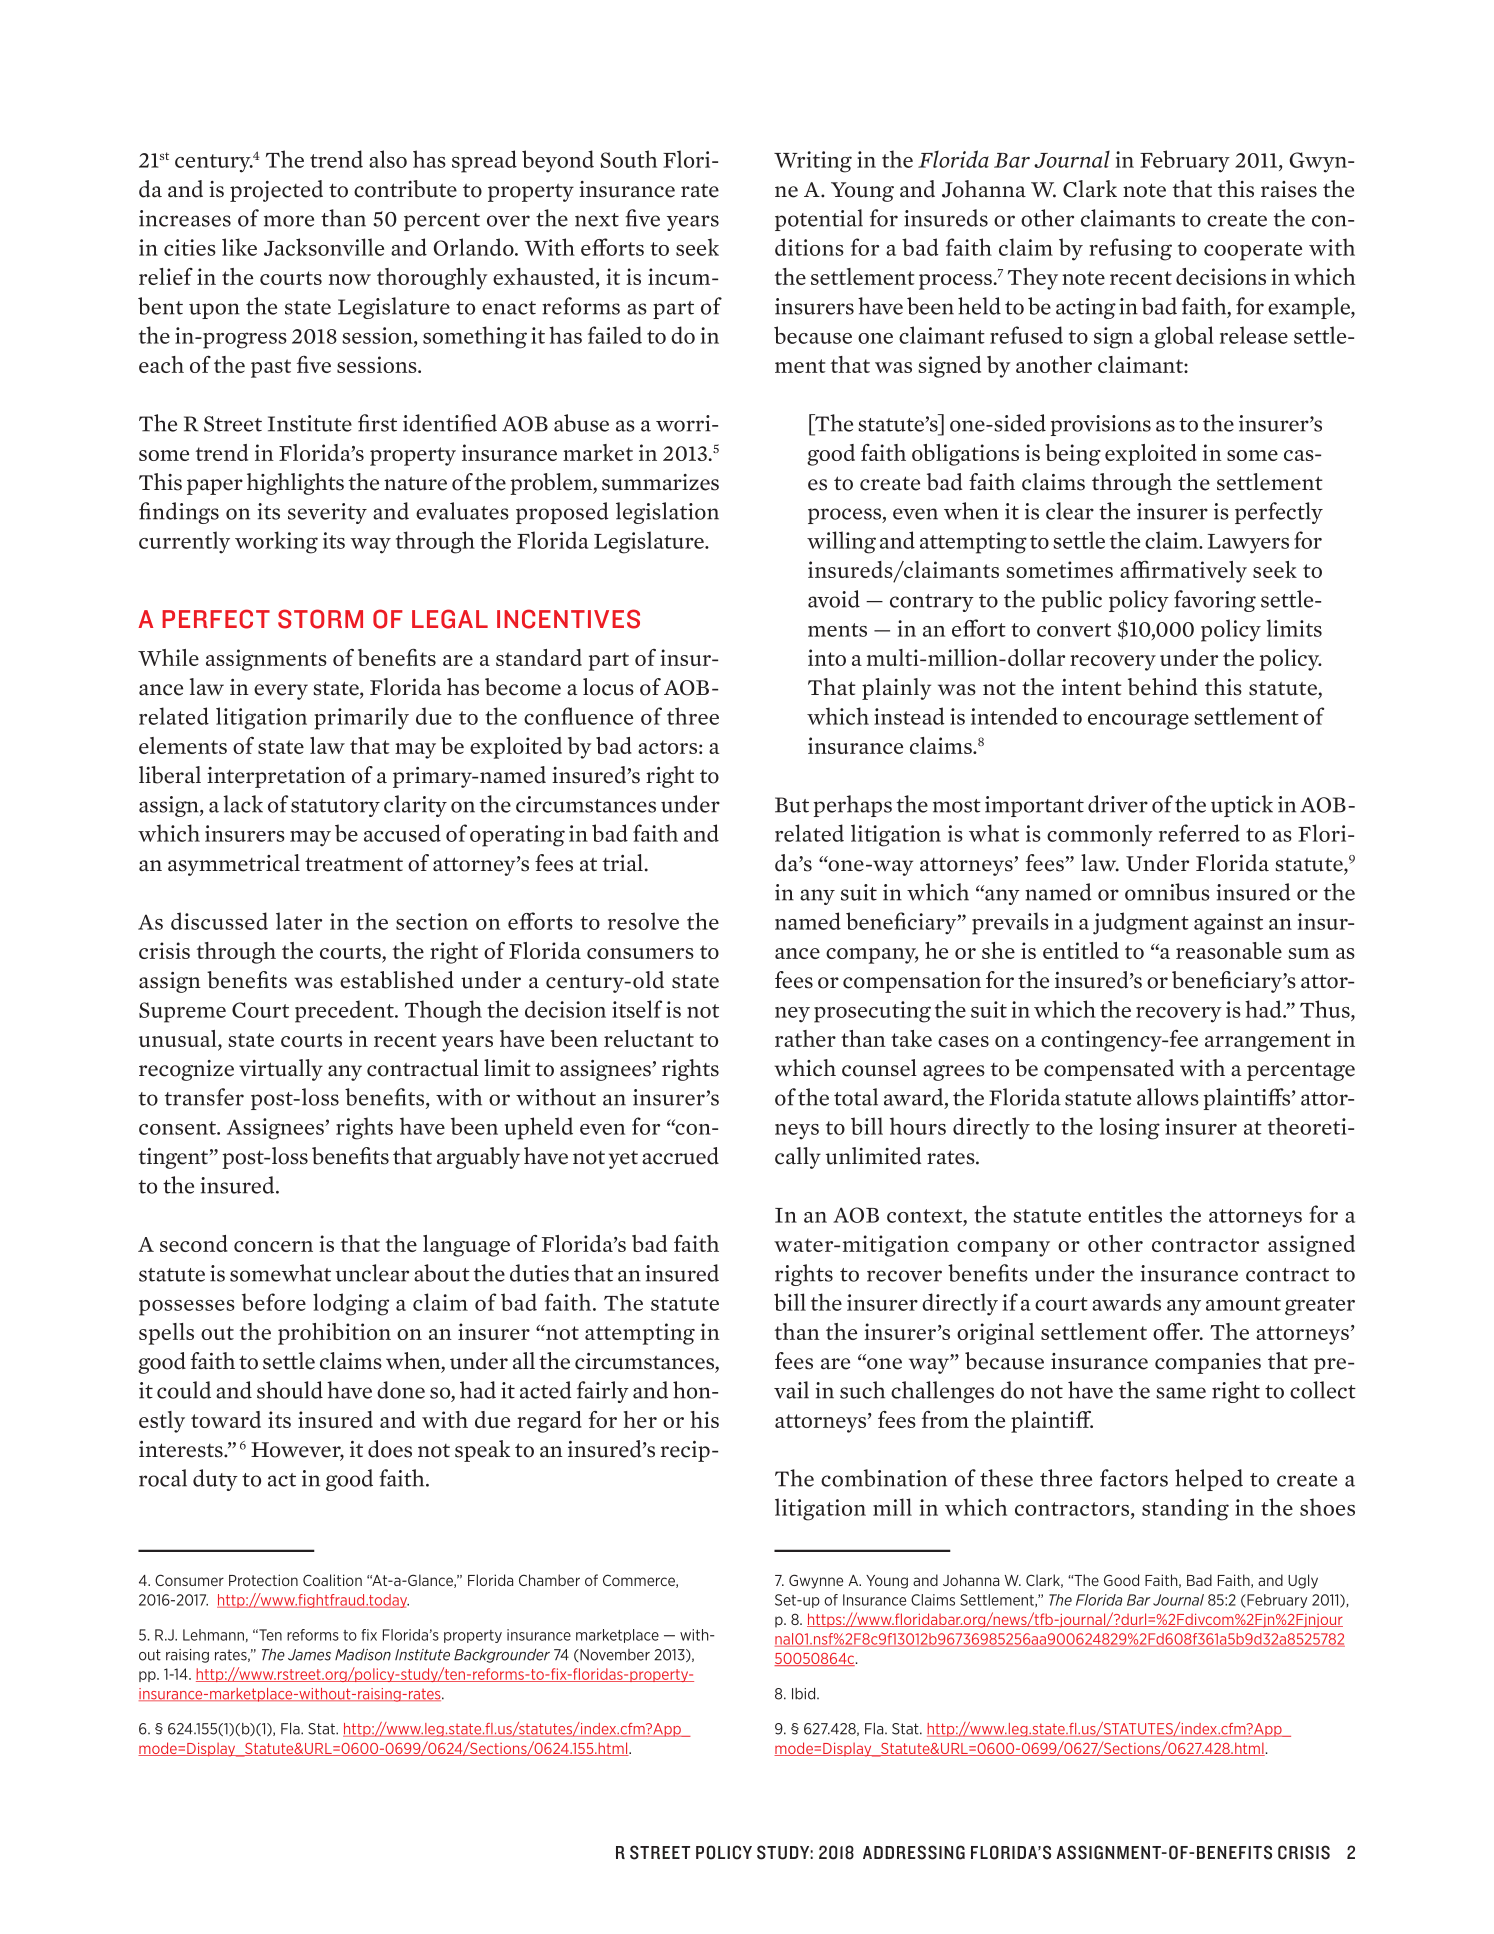  I want to click on amount, so click(1243, 1304).
